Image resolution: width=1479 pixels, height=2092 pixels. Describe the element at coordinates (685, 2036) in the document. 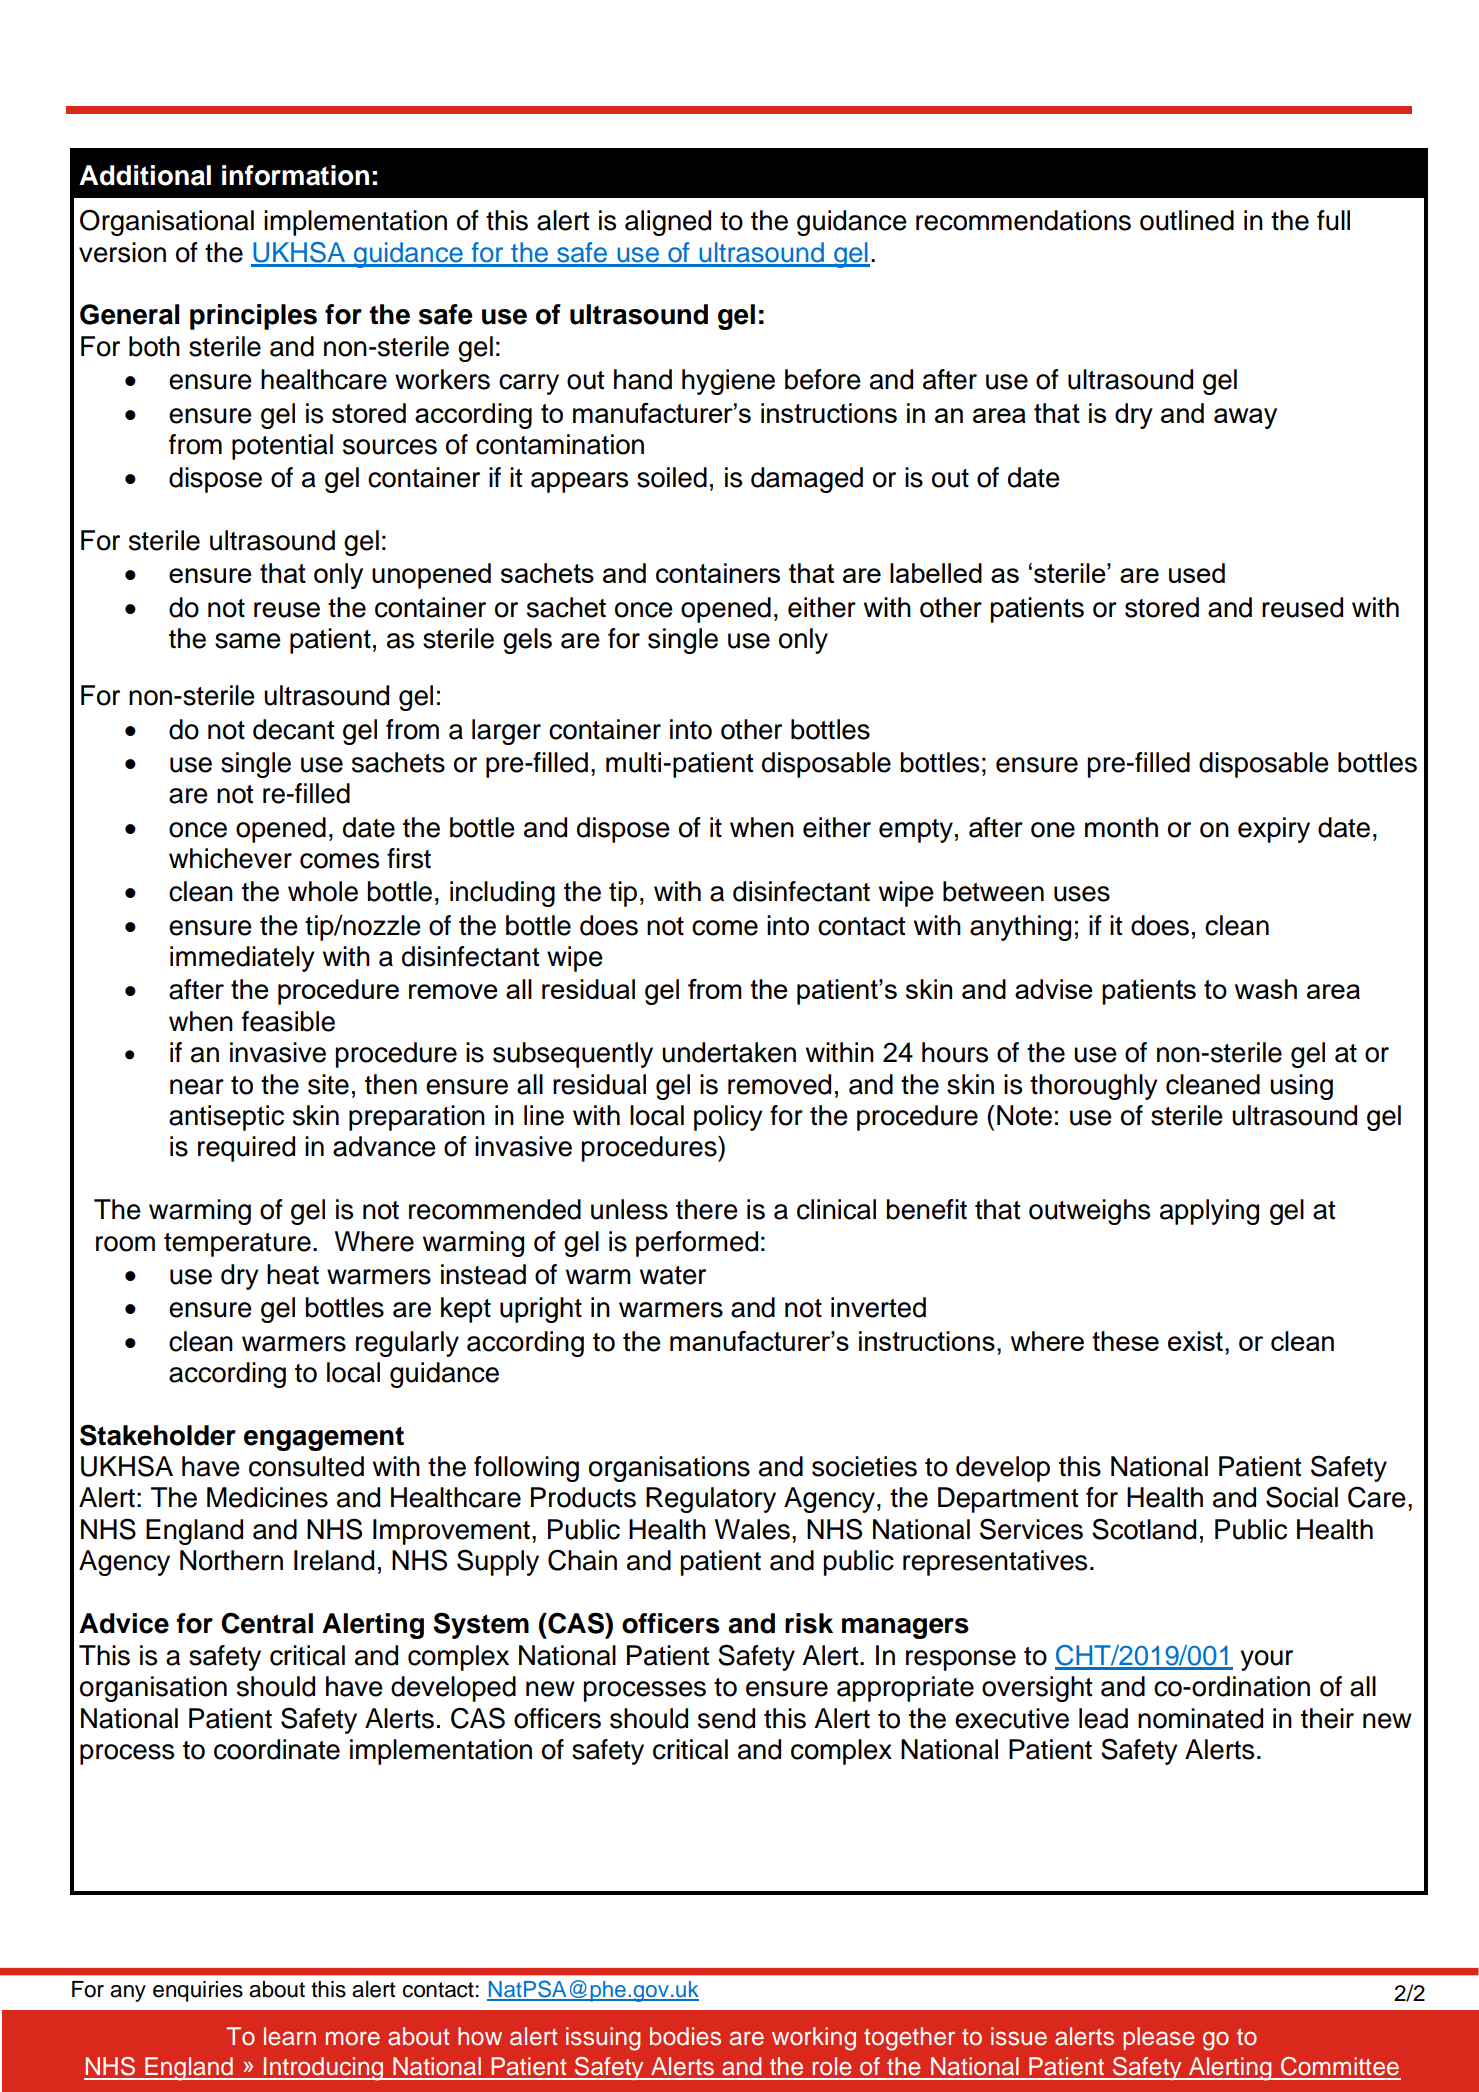

I see `bodies` at that location.
